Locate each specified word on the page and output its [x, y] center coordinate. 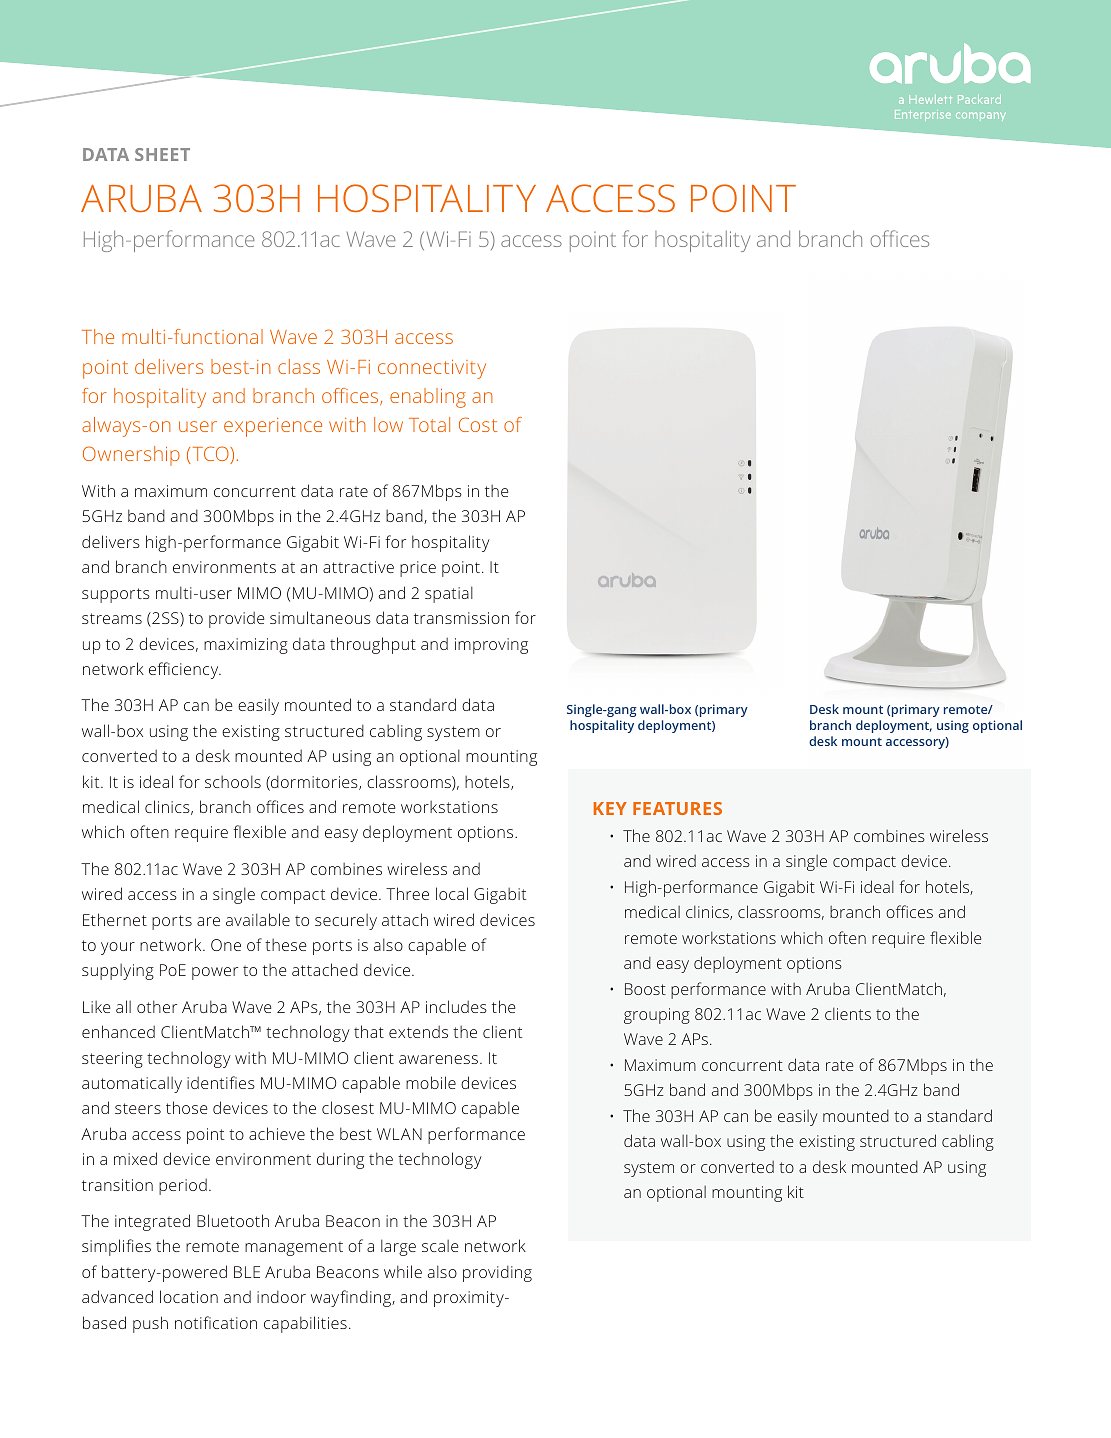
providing [497, 1274]
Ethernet [115, 919]
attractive [358, 567]
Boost [645, 989]
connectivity [432, 369]
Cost [478, 424]
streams [112, 618]
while [403, 1271]
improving [491, 646]
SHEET [162, 154]
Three [407, 893]
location [189, 1296]
